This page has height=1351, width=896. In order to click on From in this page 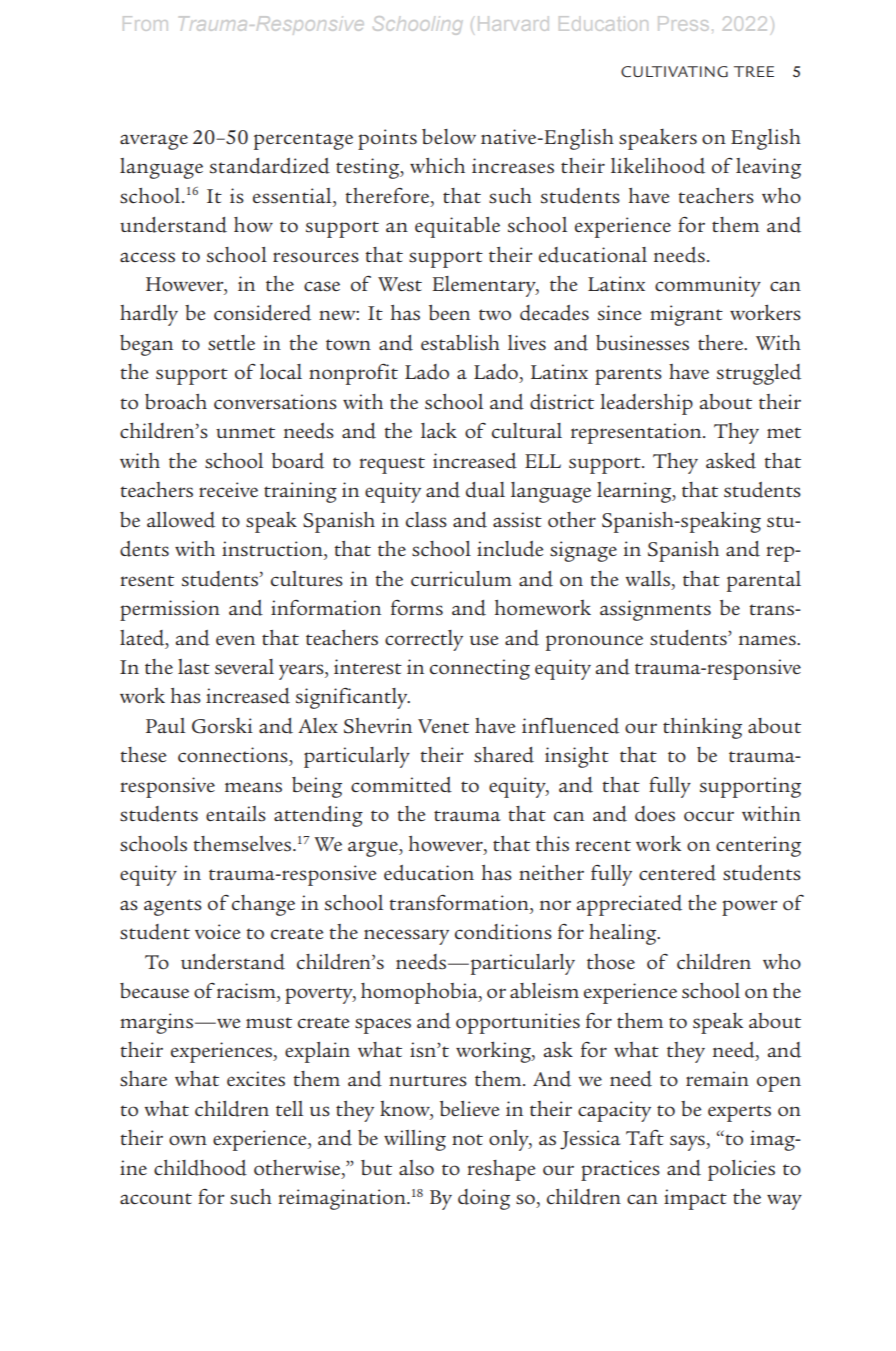, I will do `click(145, 23)`.
